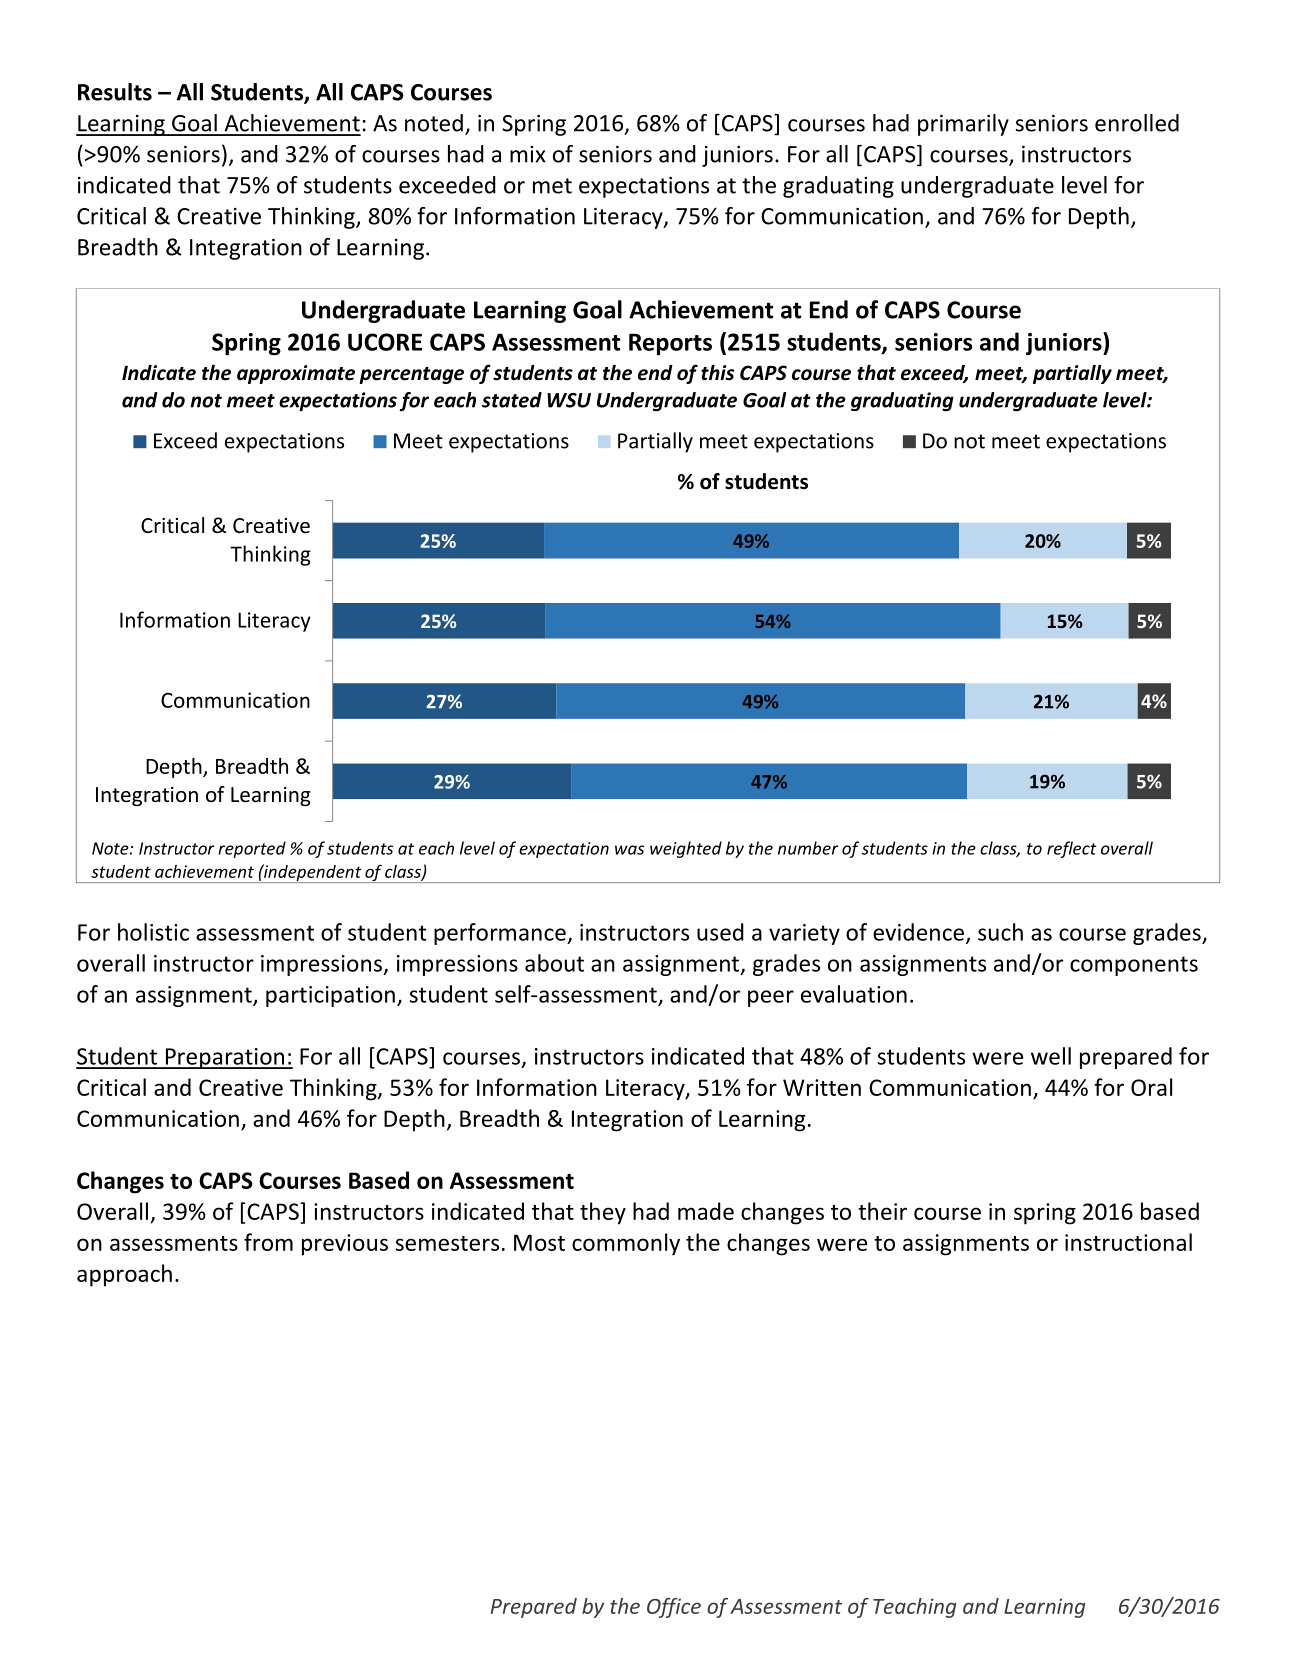 This image has width=1296, height=1677. Describe the element at coordinates (115, 92) in the image. I see `Results` at that location.
